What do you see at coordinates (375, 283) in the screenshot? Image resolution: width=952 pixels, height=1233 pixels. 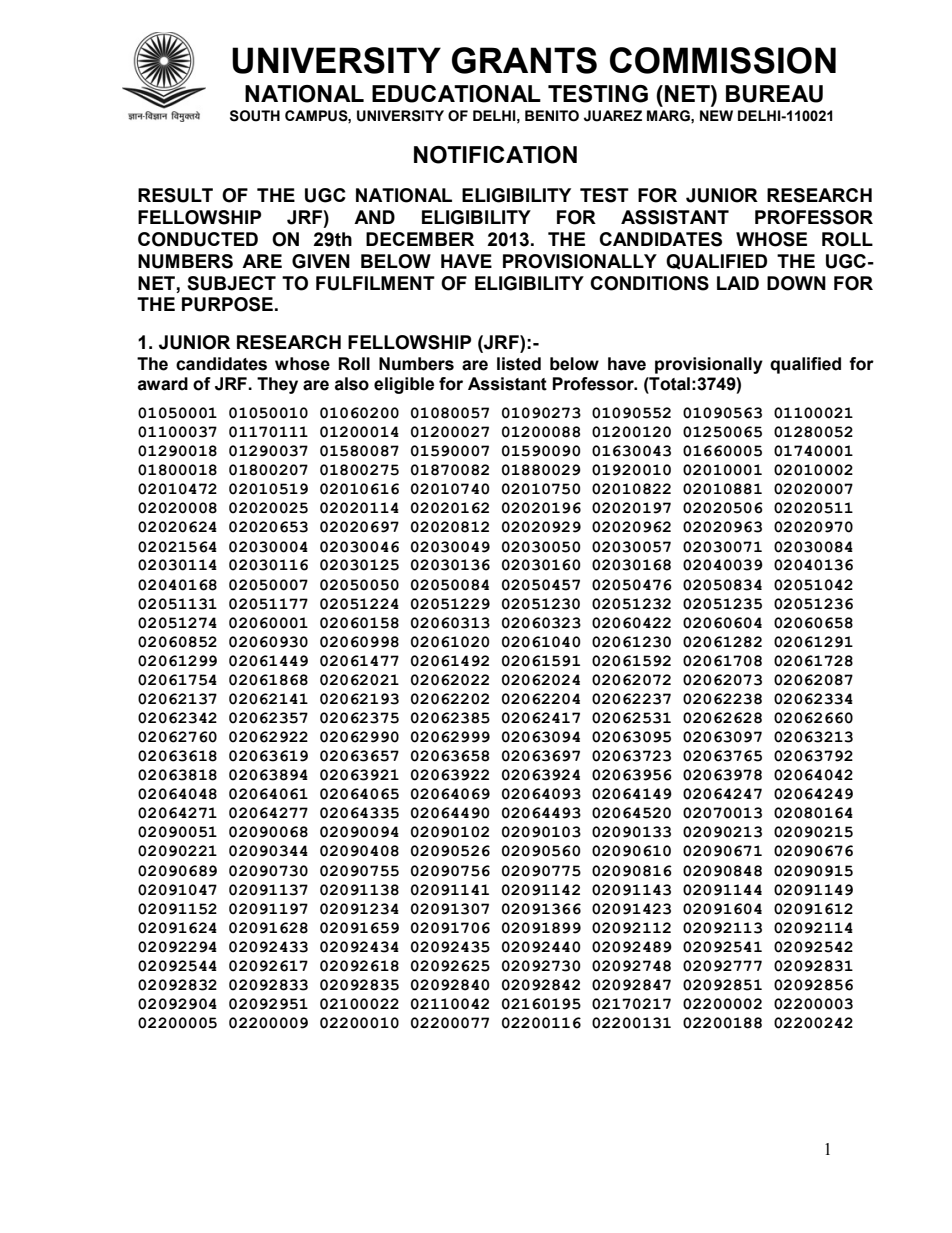 I see `FULFILMENT` at bounding box center [375, 283].
